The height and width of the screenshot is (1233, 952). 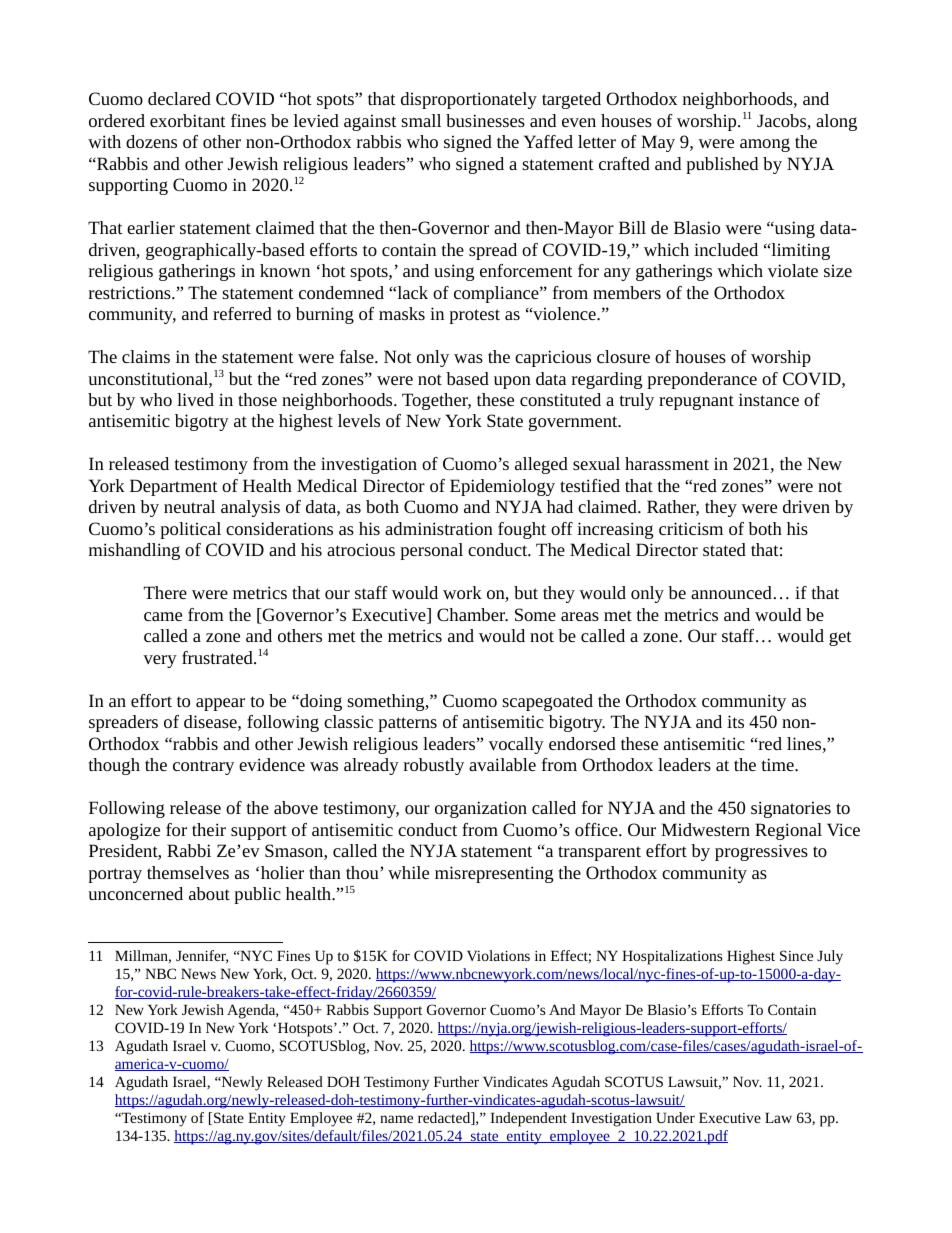 What do you see at coordinates (203, 767) in the screenshot?
I see `contrary` at bounding box center [203, 767].
